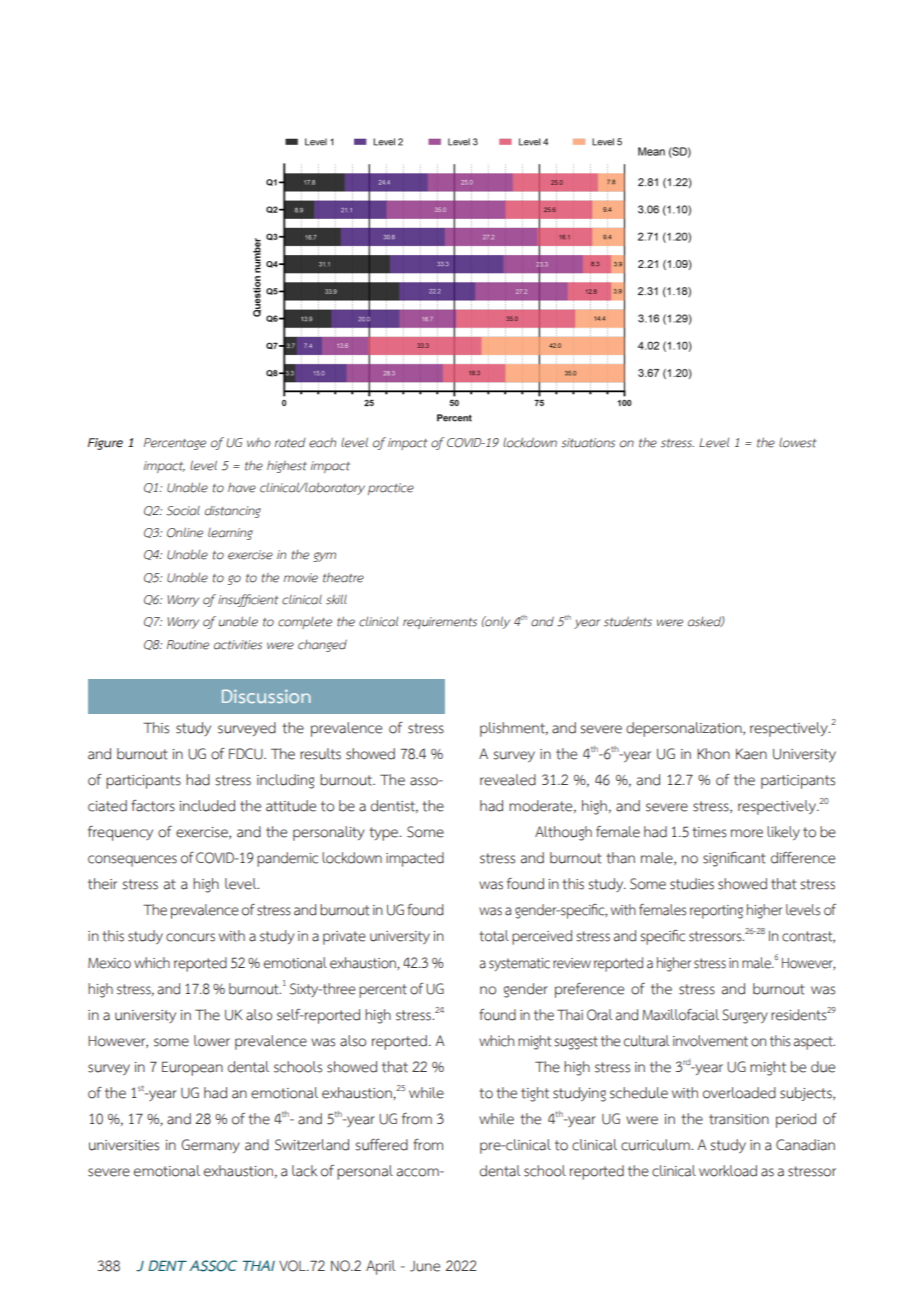 Image resolution: width=924 pixels, height=1308 pixels. I want to click on June, so click(425, 1266).
